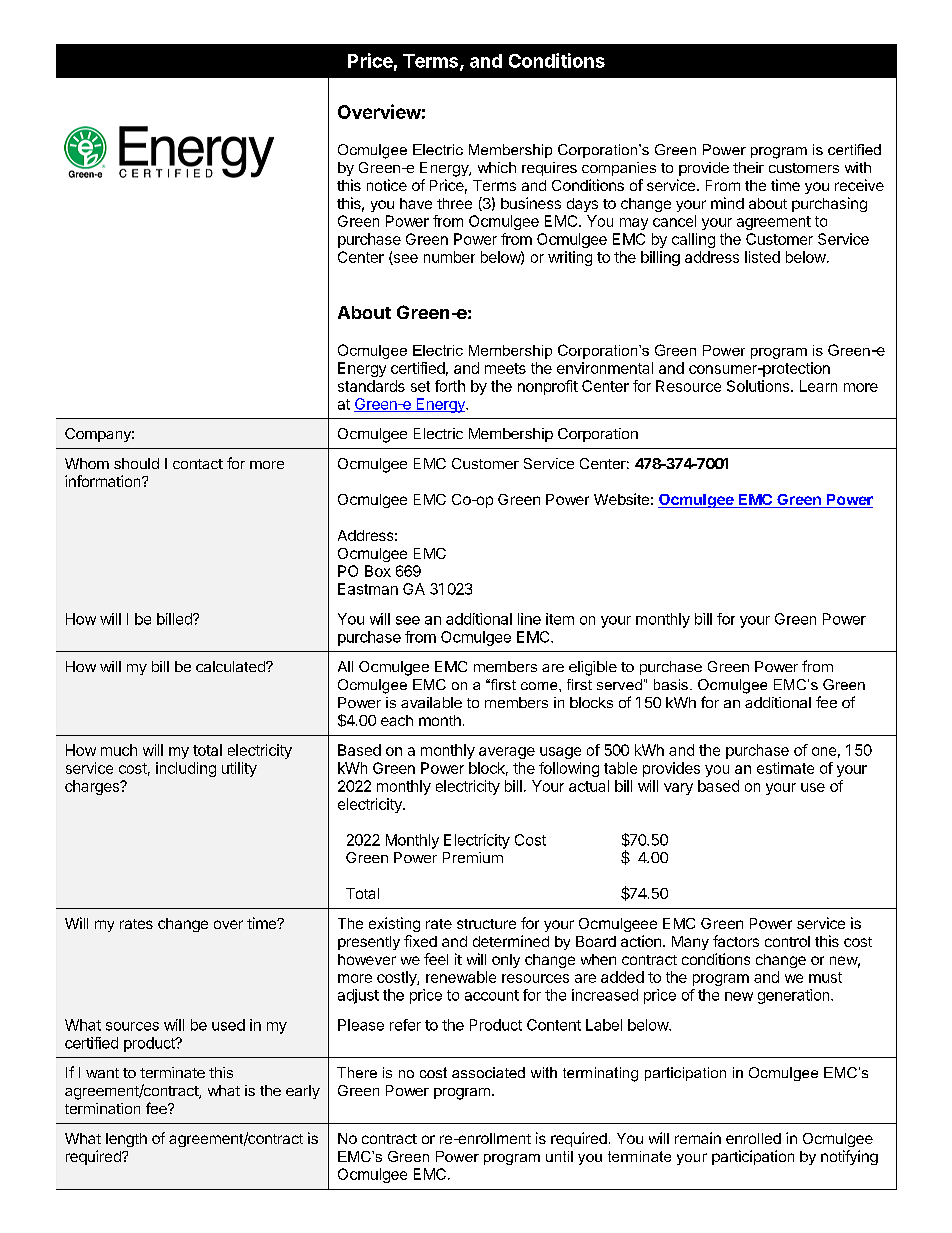 The width and height of the screenshot is (952, 1233). Describe the element at coordinates (727, 203) in the screenshot. I see `mind` at that location.
